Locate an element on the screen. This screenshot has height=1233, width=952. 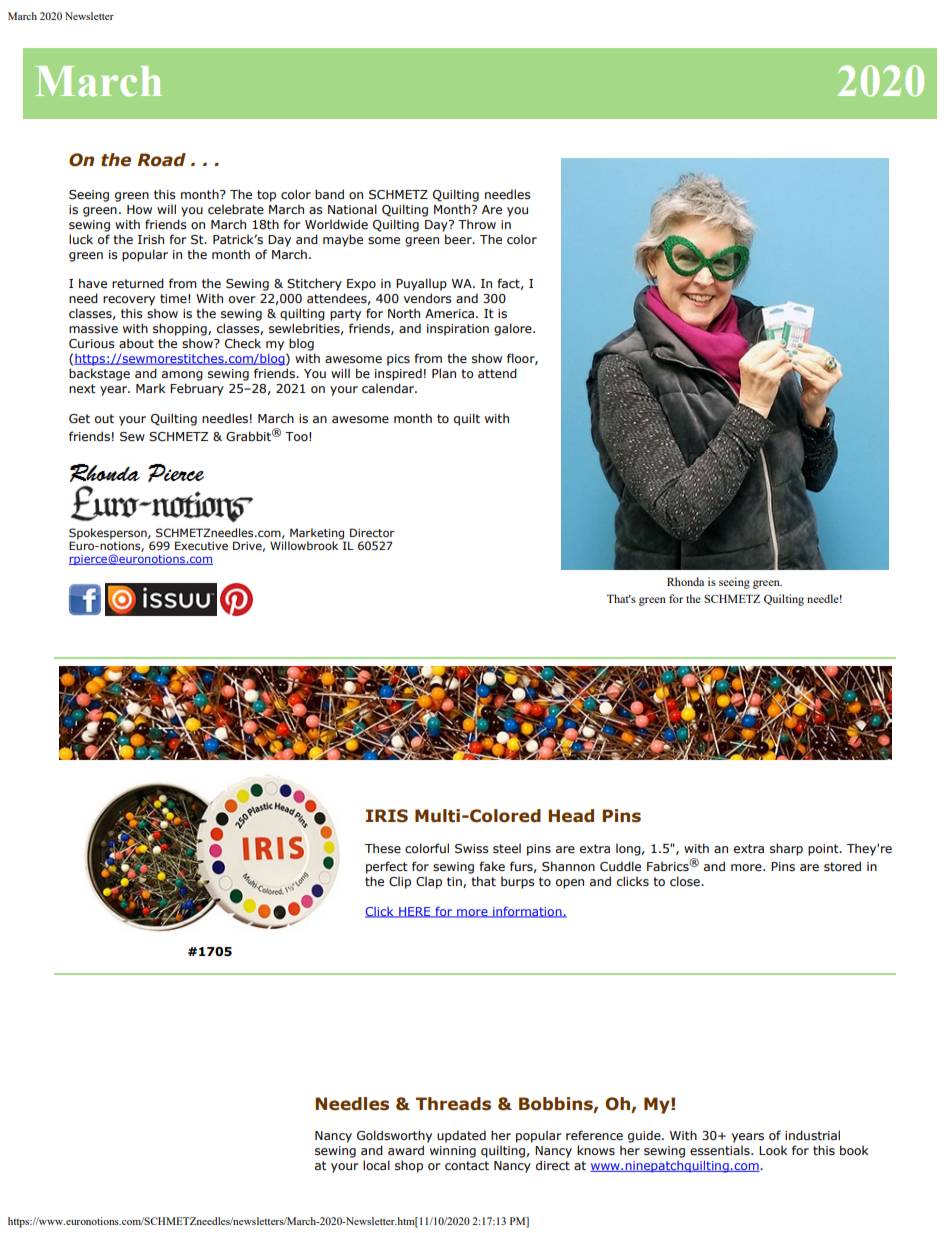
updated is located at coordinates (461, 1136).
